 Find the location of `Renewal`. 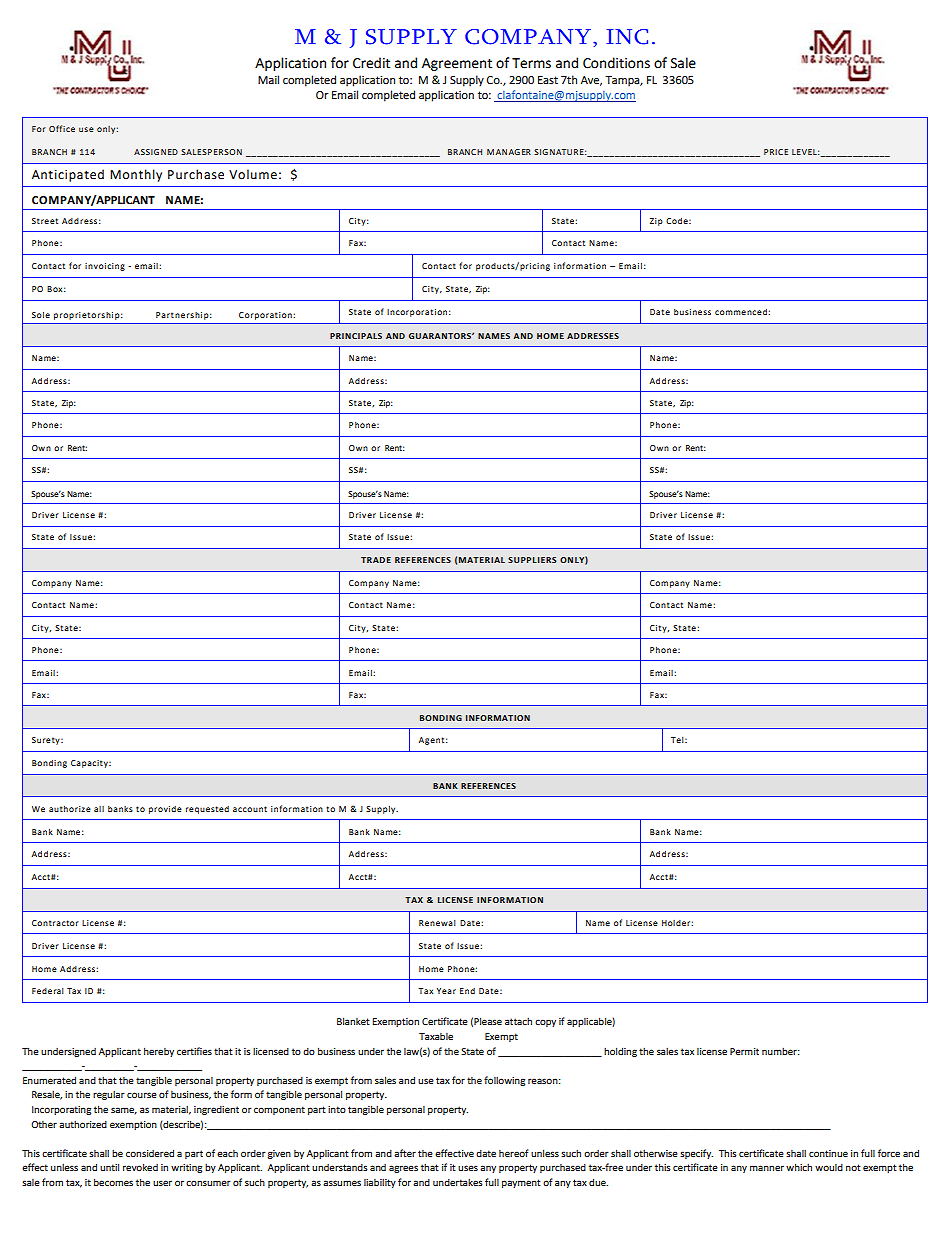

Renewal is located at coordinates (437, 923).
